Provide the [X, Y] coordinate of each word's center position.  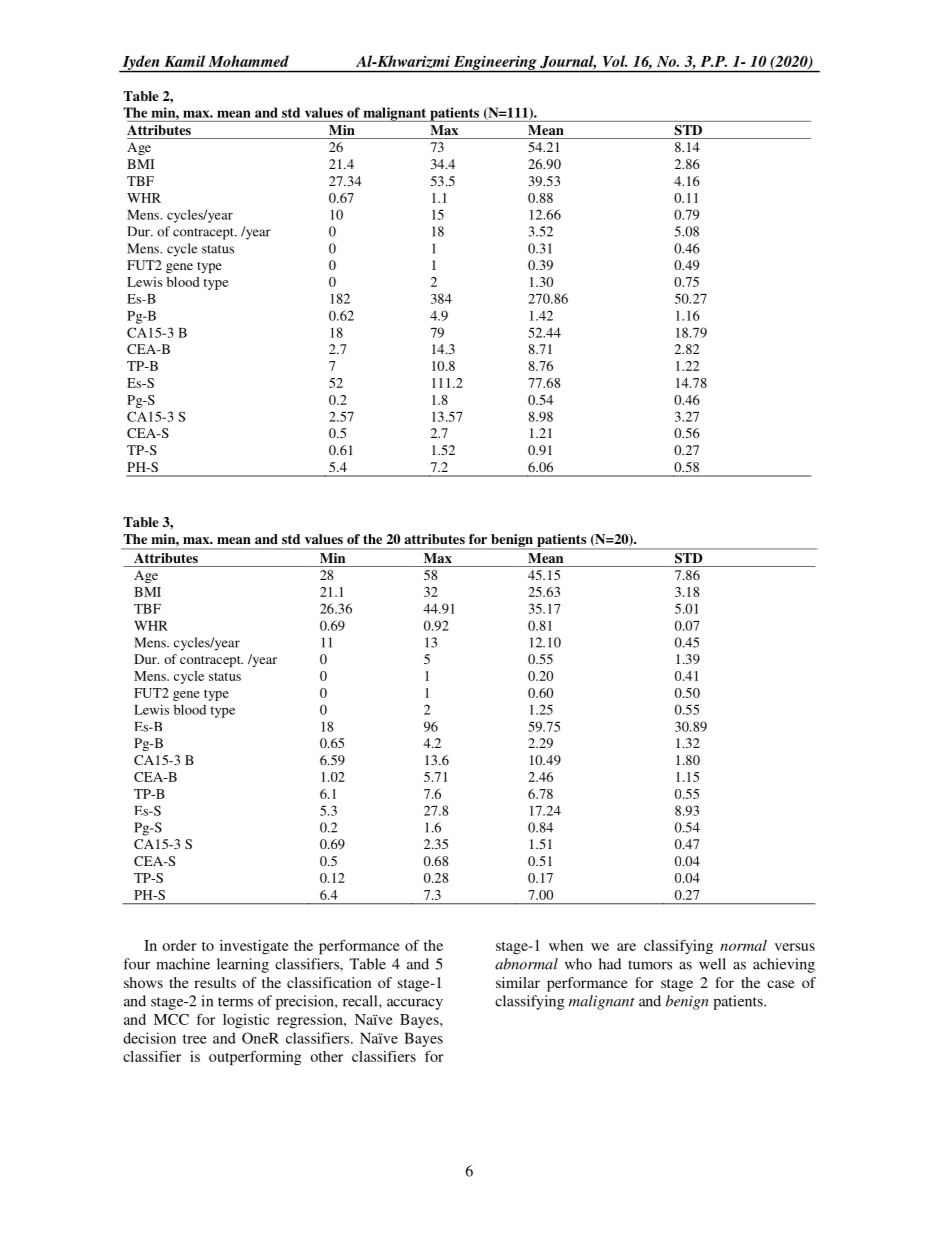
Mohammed [248, 61]
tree [195, 1039]
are [626, 947]
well [712, 964]
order [179, 945]
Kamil [184, 61]
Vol [615, 61]
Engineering [495, 63]
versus [795, 947]
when [566, 945]
